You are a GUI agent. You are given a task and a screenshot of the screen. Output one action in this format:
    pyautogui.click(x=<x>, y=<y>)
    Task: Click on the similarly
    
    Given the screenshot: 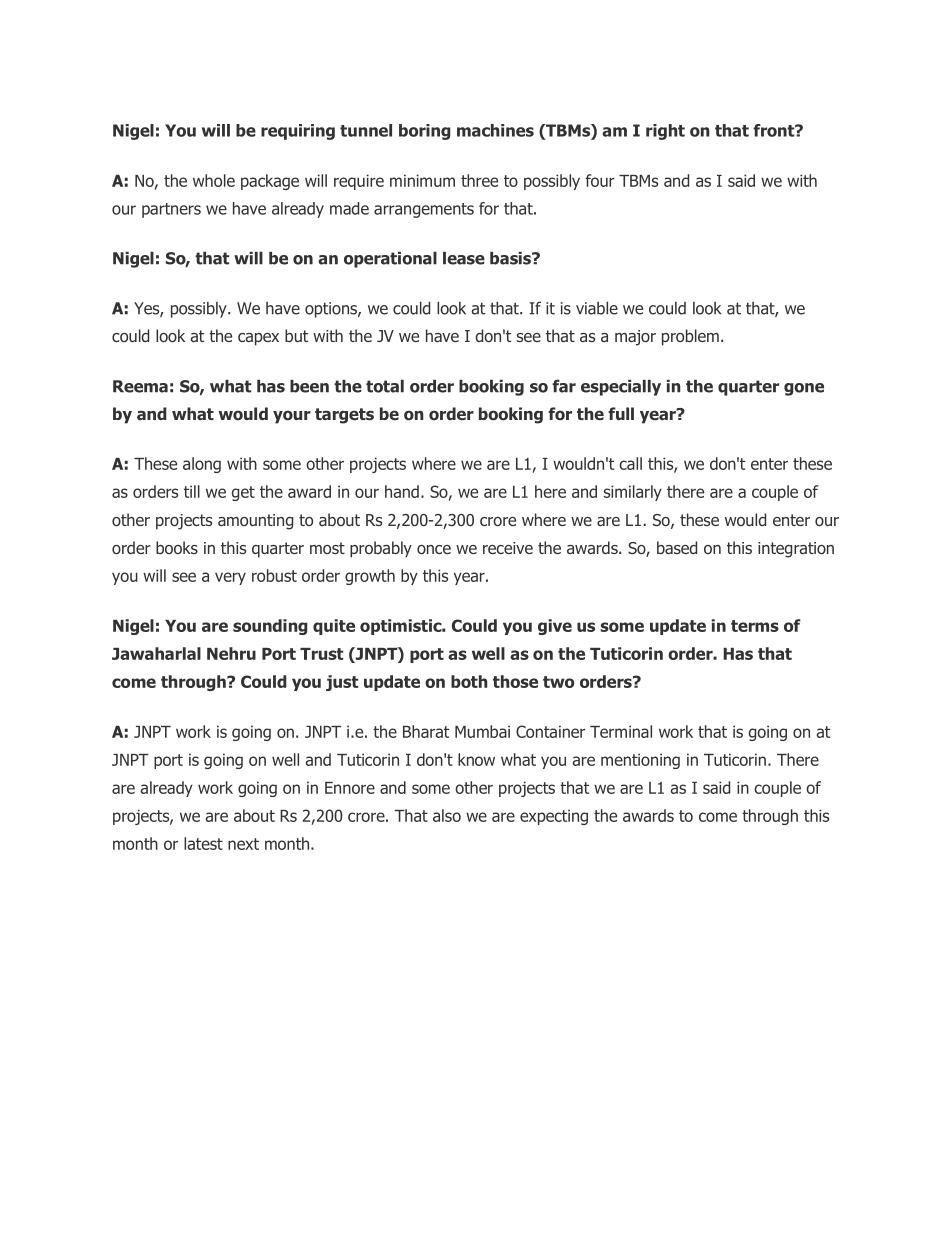 What is the action you would take?
    pyautogui.click(x=633, y=493)
